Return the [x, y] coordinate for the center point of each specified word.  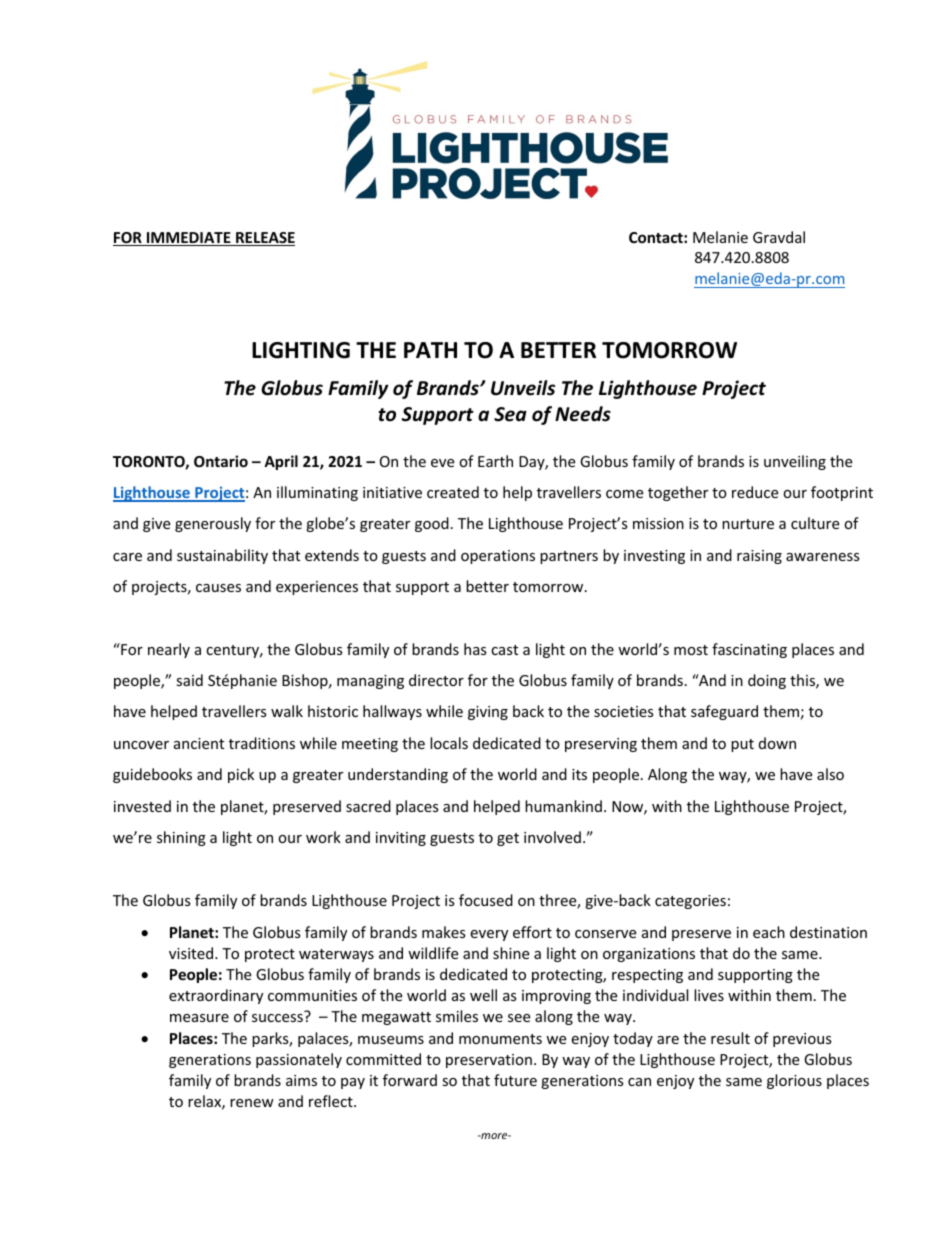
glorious [794, 1081]
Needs [583, 414]
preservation [489, 1061]
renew [252, 1103]
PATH [430, 350]
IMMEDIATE [189, 239]
